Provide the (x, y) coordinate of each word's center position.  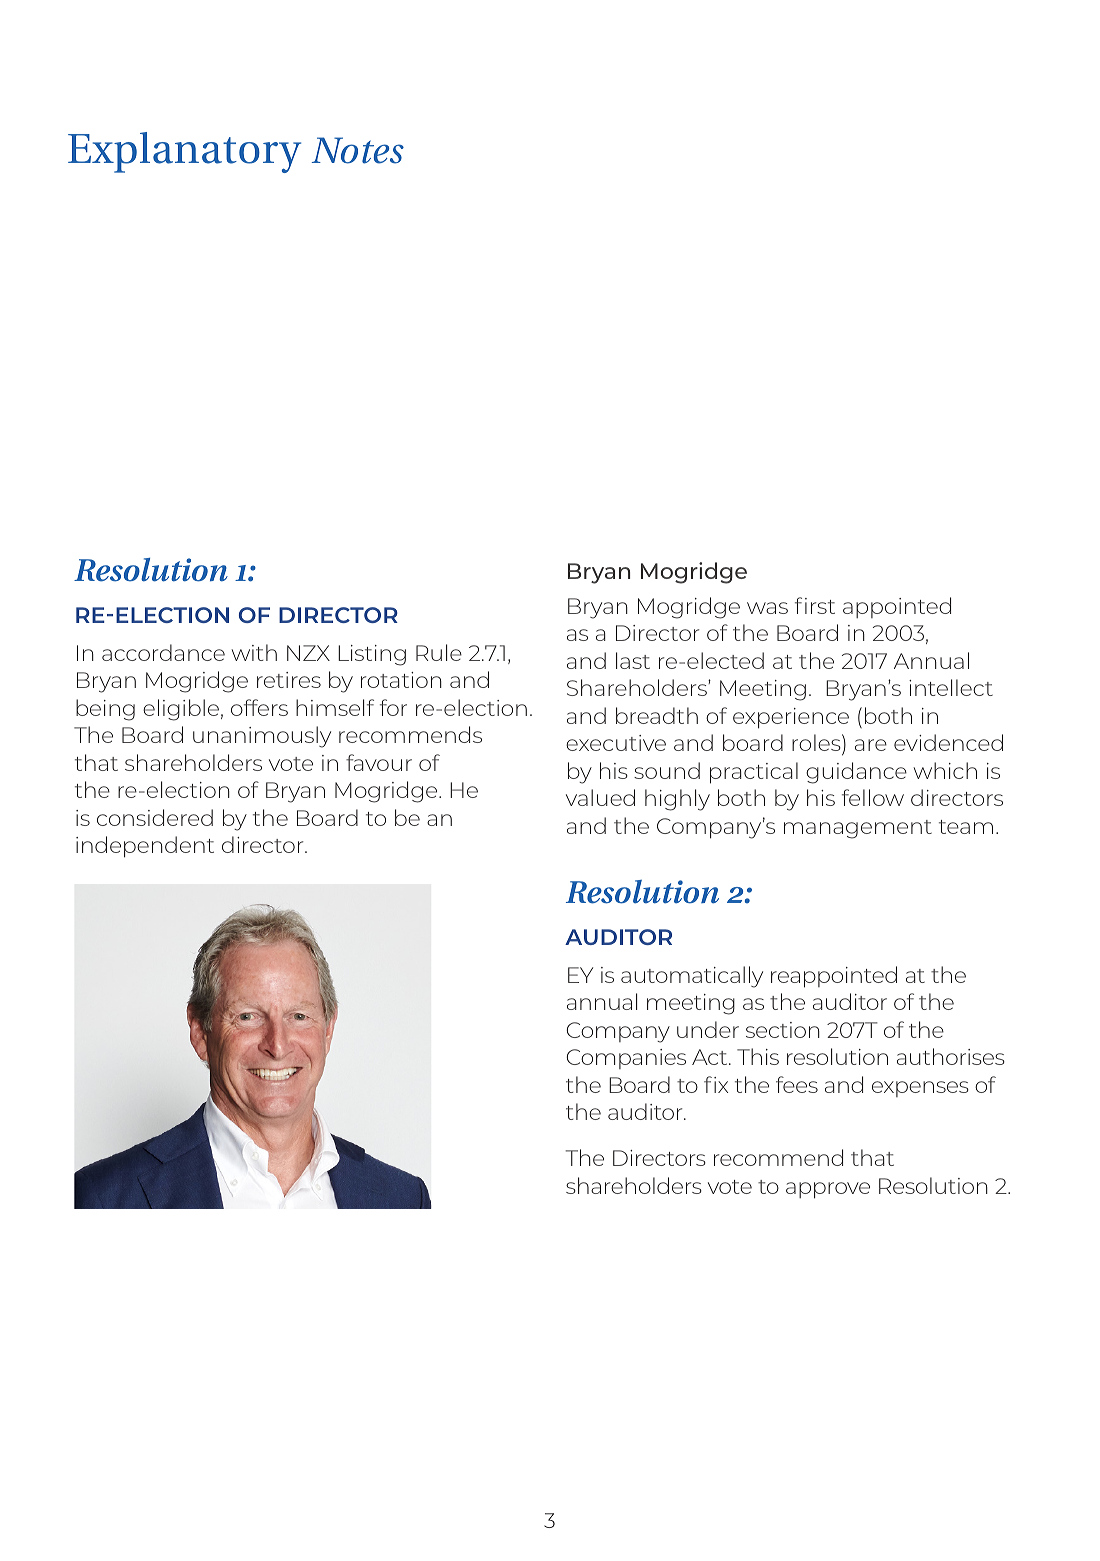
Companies (626, 1059)
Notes (358, 150)
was (767, 608)
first (815, 605)
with (254, 652)
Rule (439, 652)
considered (155, 817)
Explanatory (184, 152)
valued (600, 797)
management (858, 829)
